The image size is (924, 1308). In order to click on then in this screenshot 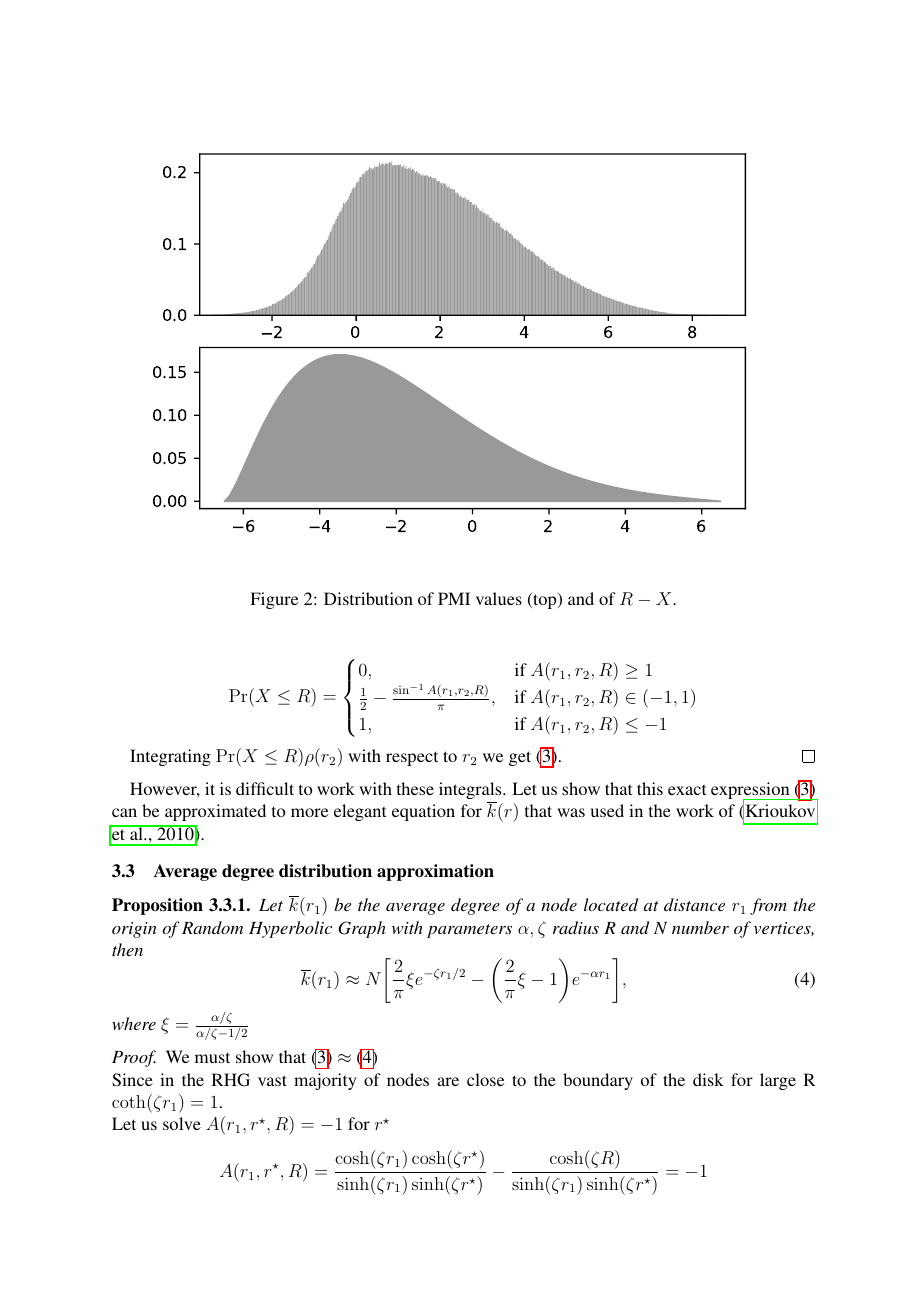, I will do `click(127, 949)`.
